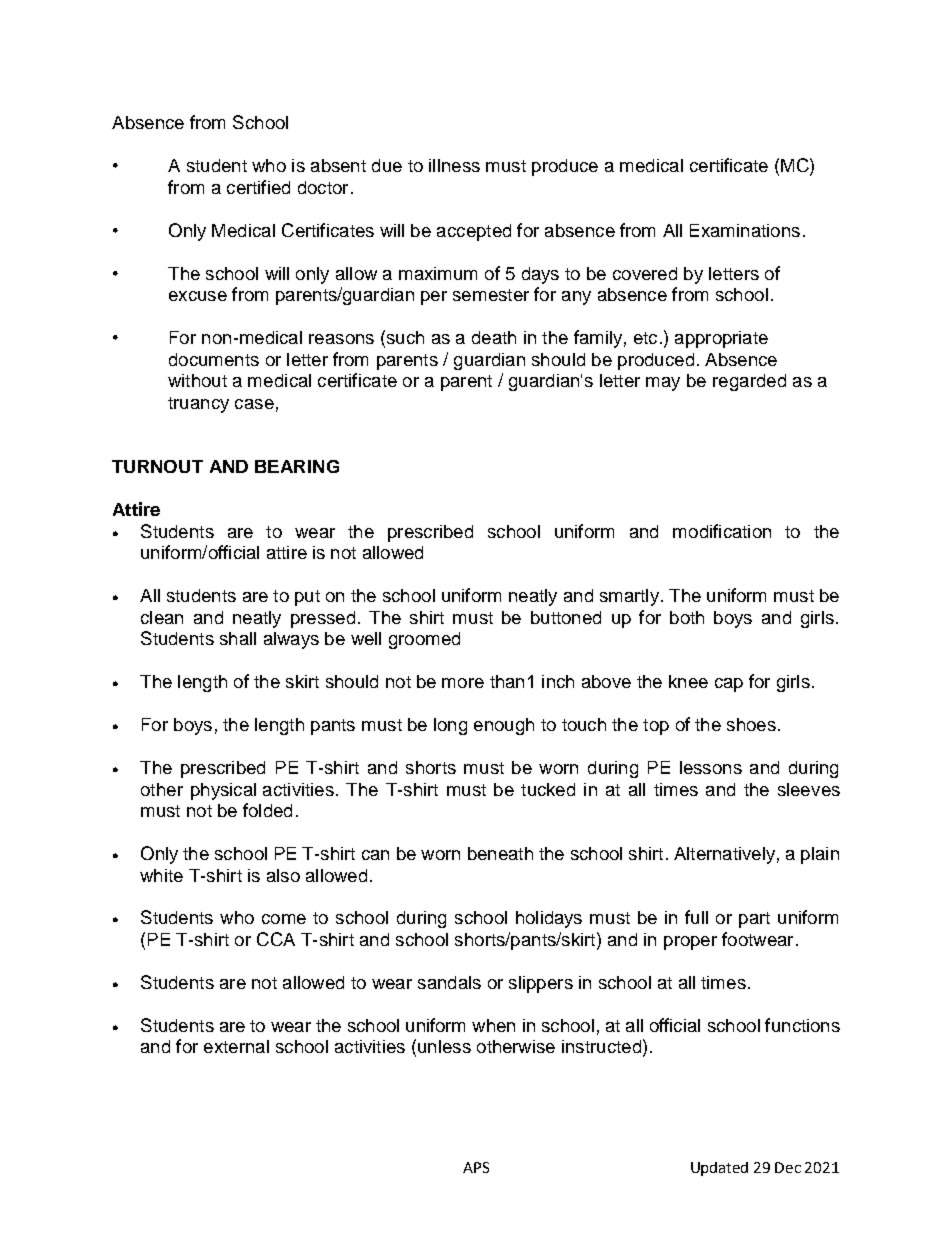  I want to click on APS, so click(476, 1167).
